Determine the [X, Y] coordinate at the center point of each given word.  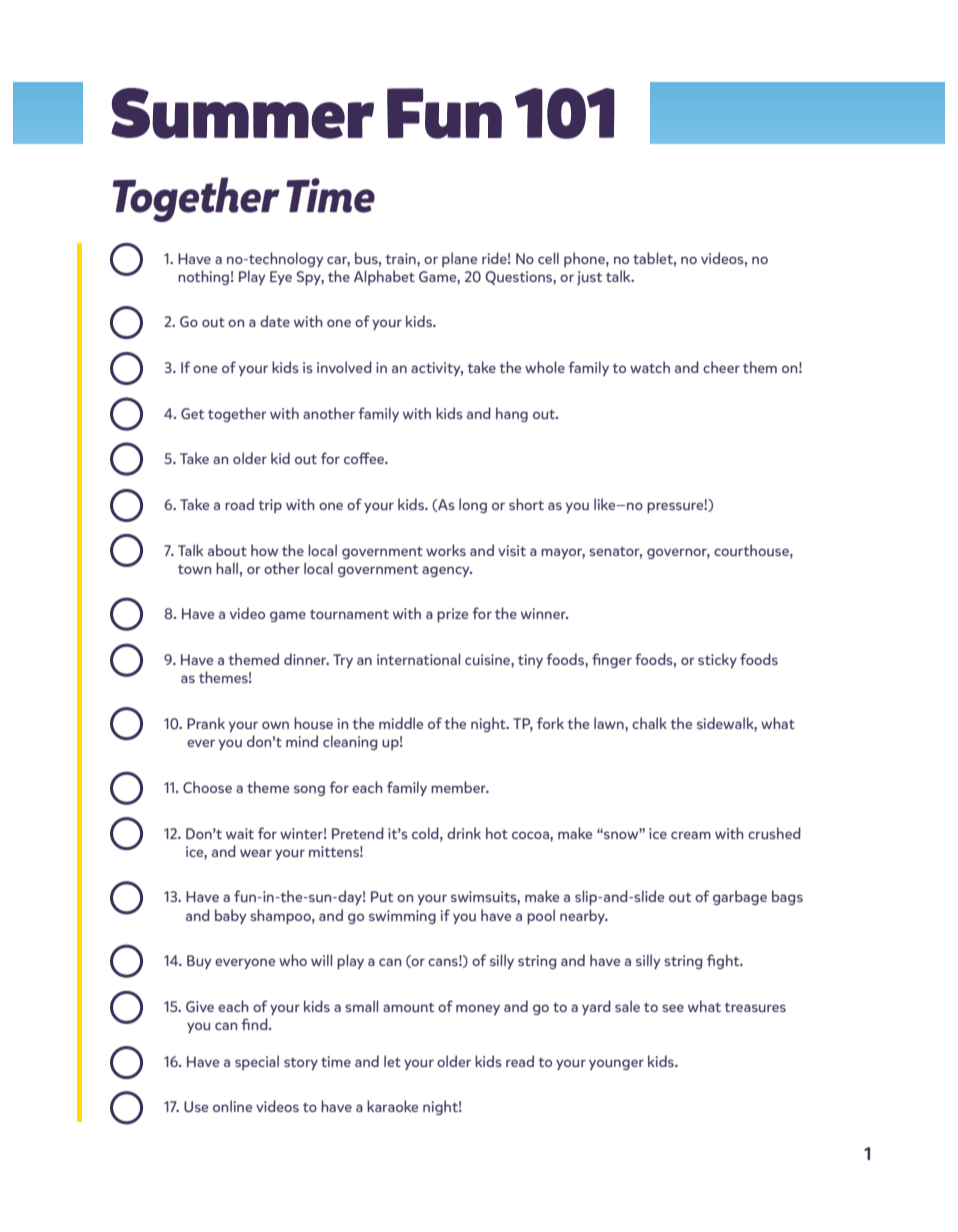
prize [452, 615]
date [275, 321]
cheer [721, 367]
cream [691, 835]
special [257, 1062]
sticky [717, 660]
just [589, 278]
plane [459, 259]
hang [512, 414]
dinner [306, 659]
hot [497, 833]
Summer [242, 113]
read [520, 1061]
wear [256, 853]
